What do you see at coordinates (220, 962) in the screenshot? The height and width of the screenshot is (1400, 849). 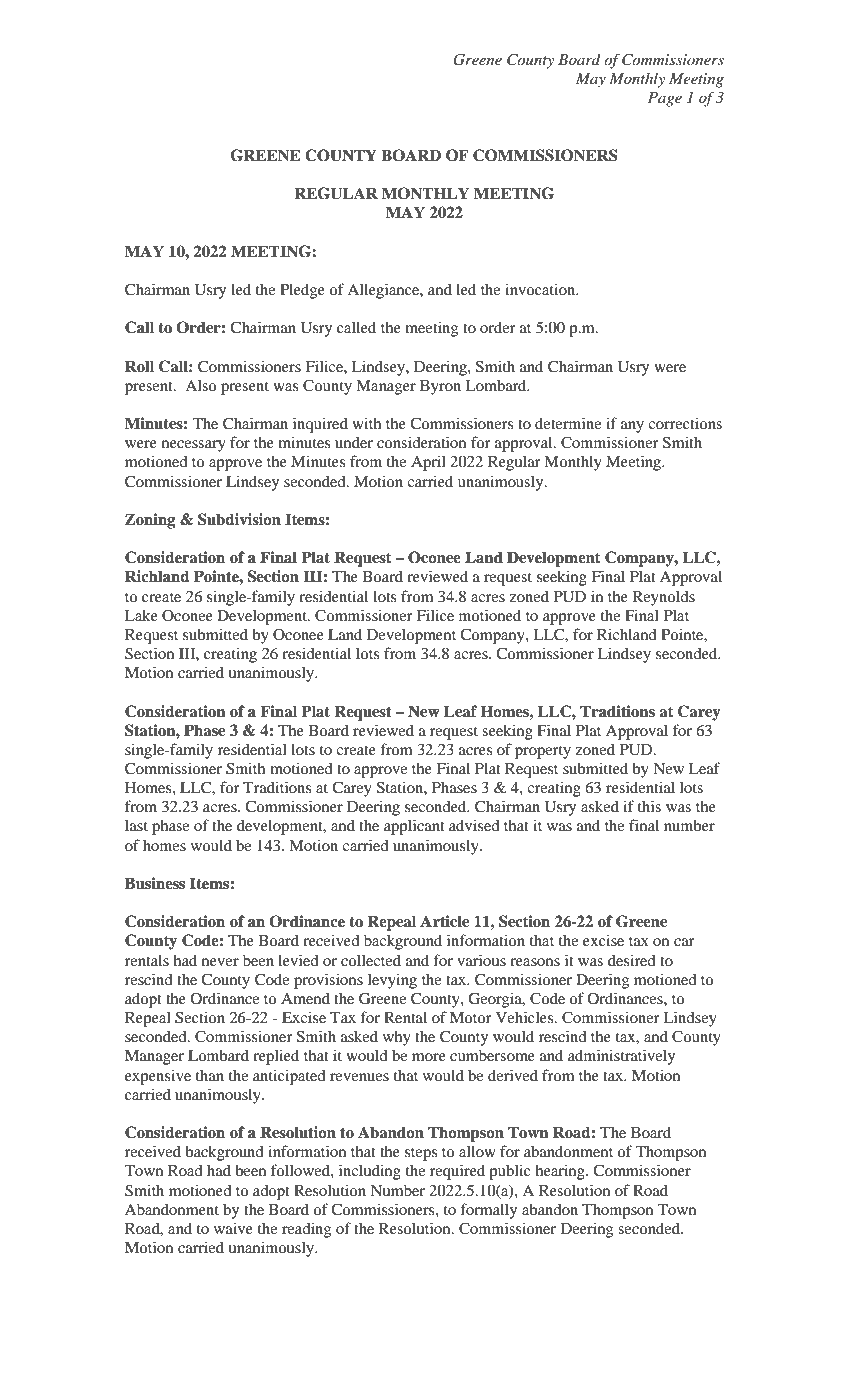 I see `never` at bounding box center [220, 962].
